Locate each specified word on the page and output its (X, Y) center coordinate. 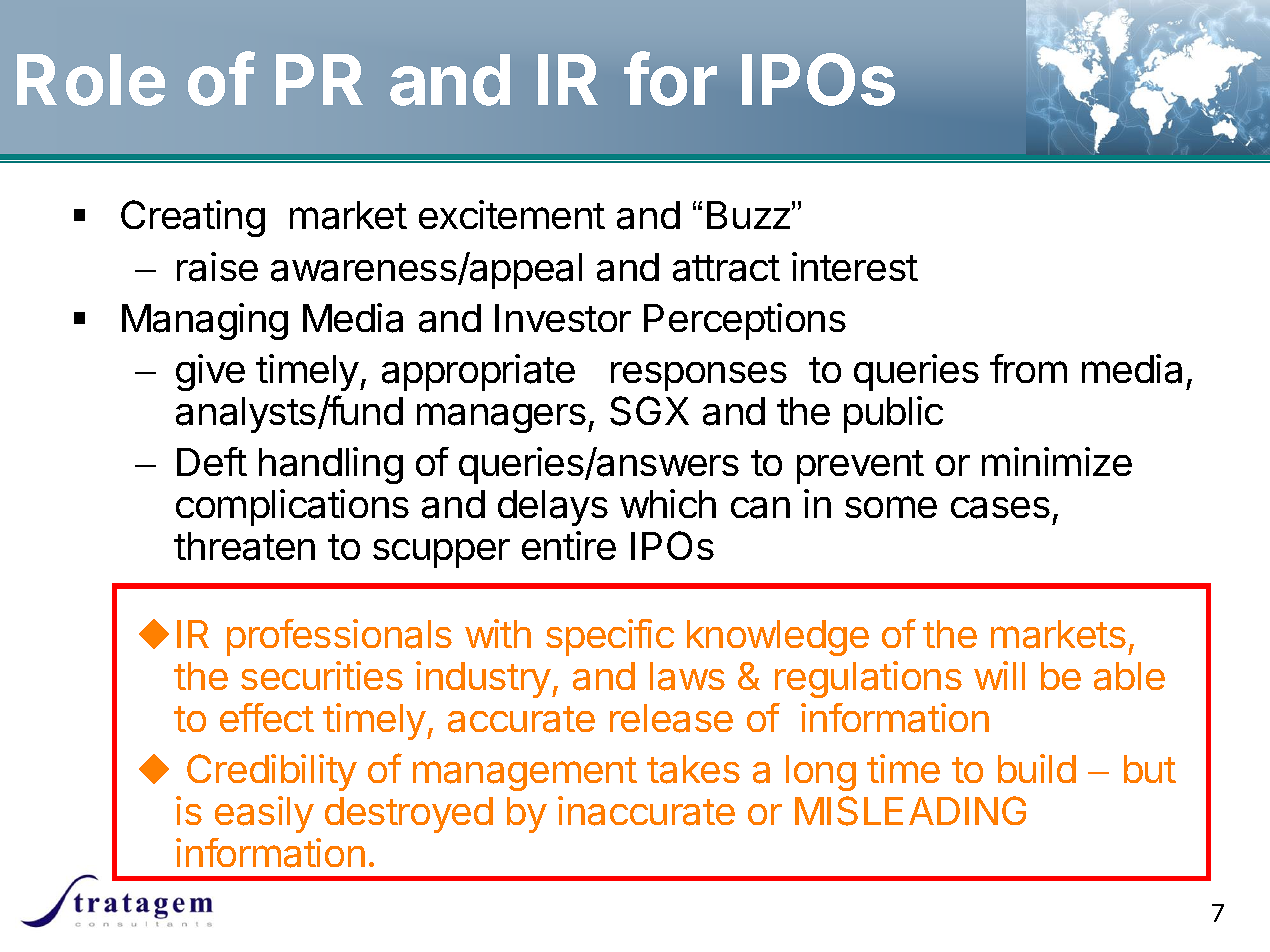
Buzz (748, 215)
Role (91, 80)
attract (726, 268)
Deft (212, 461)
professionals (339, 637)
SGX (649, 411)
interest (855, 266)
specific (610, 637)
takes (693, 769)
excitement (512, 214)
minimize (1057, 461)
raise (217, 267)
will (999, 675)
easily (264, 814)
